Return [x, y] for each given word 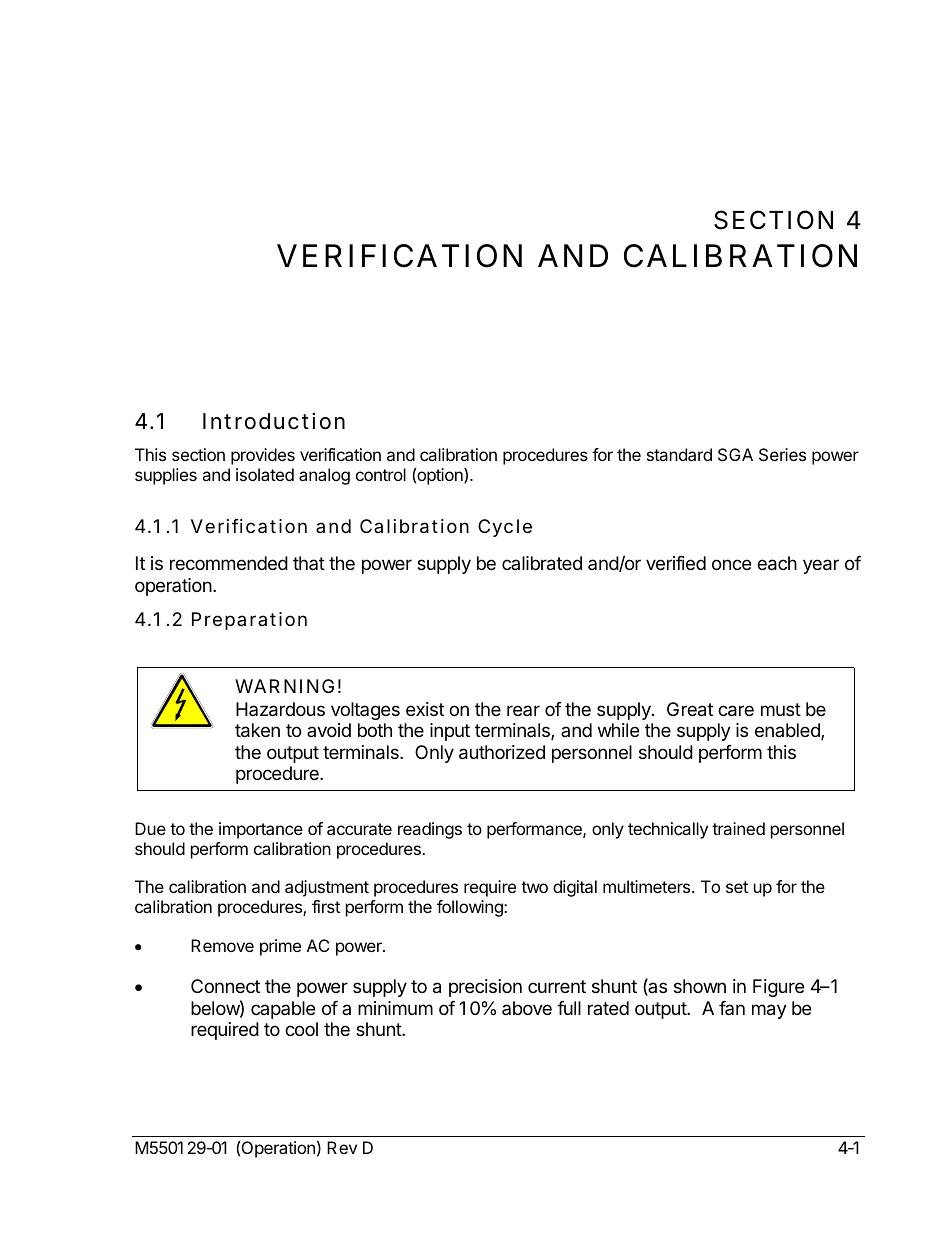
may [769, 1011]
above [527, 1008]
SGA [735, 454]
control [381, 474]
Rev [342, 1147]
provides [263, 456]
